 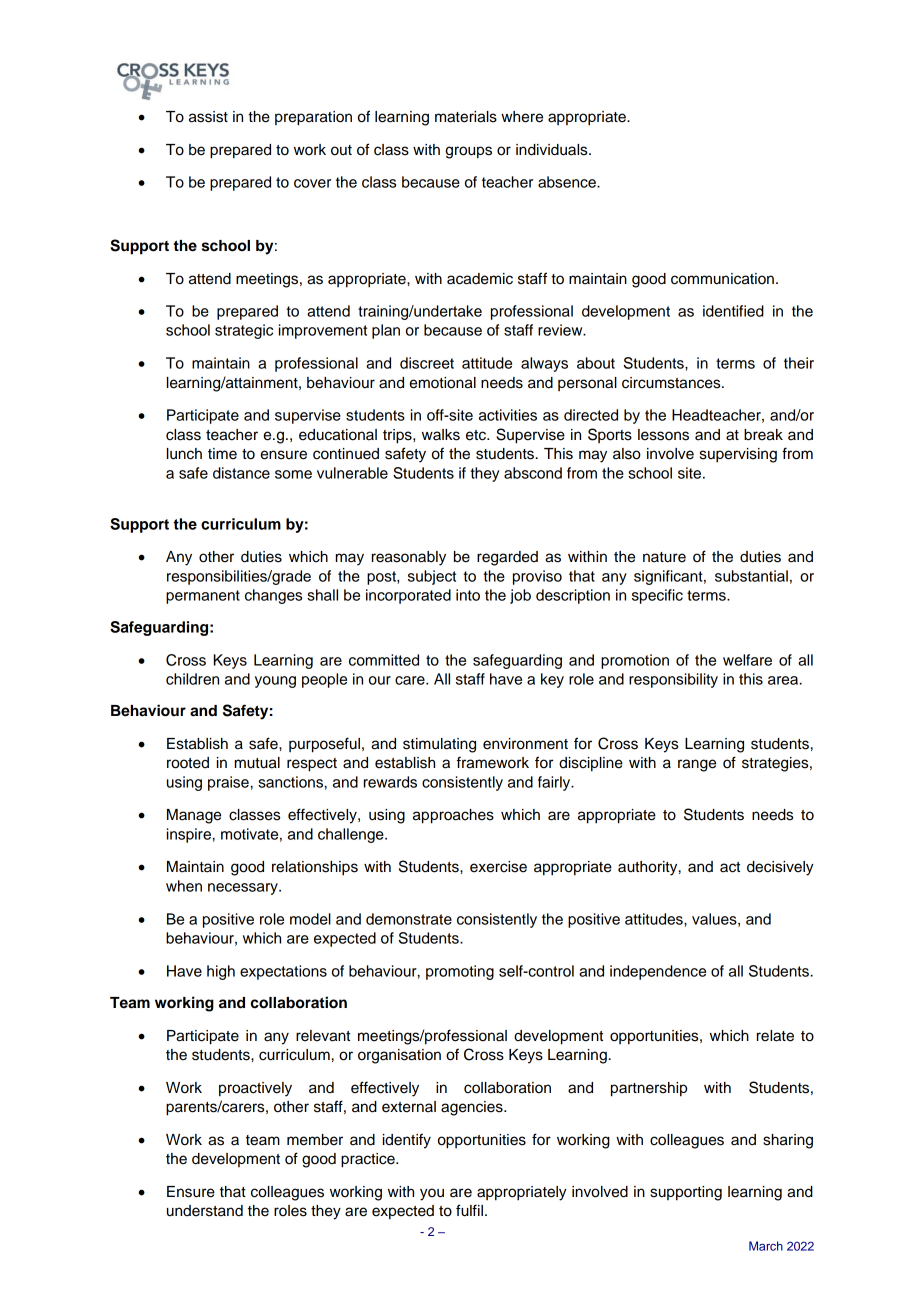 What do you see at coordinates (460, 972) in the document?
I see `promoting` at bounding box center [460, 972].
